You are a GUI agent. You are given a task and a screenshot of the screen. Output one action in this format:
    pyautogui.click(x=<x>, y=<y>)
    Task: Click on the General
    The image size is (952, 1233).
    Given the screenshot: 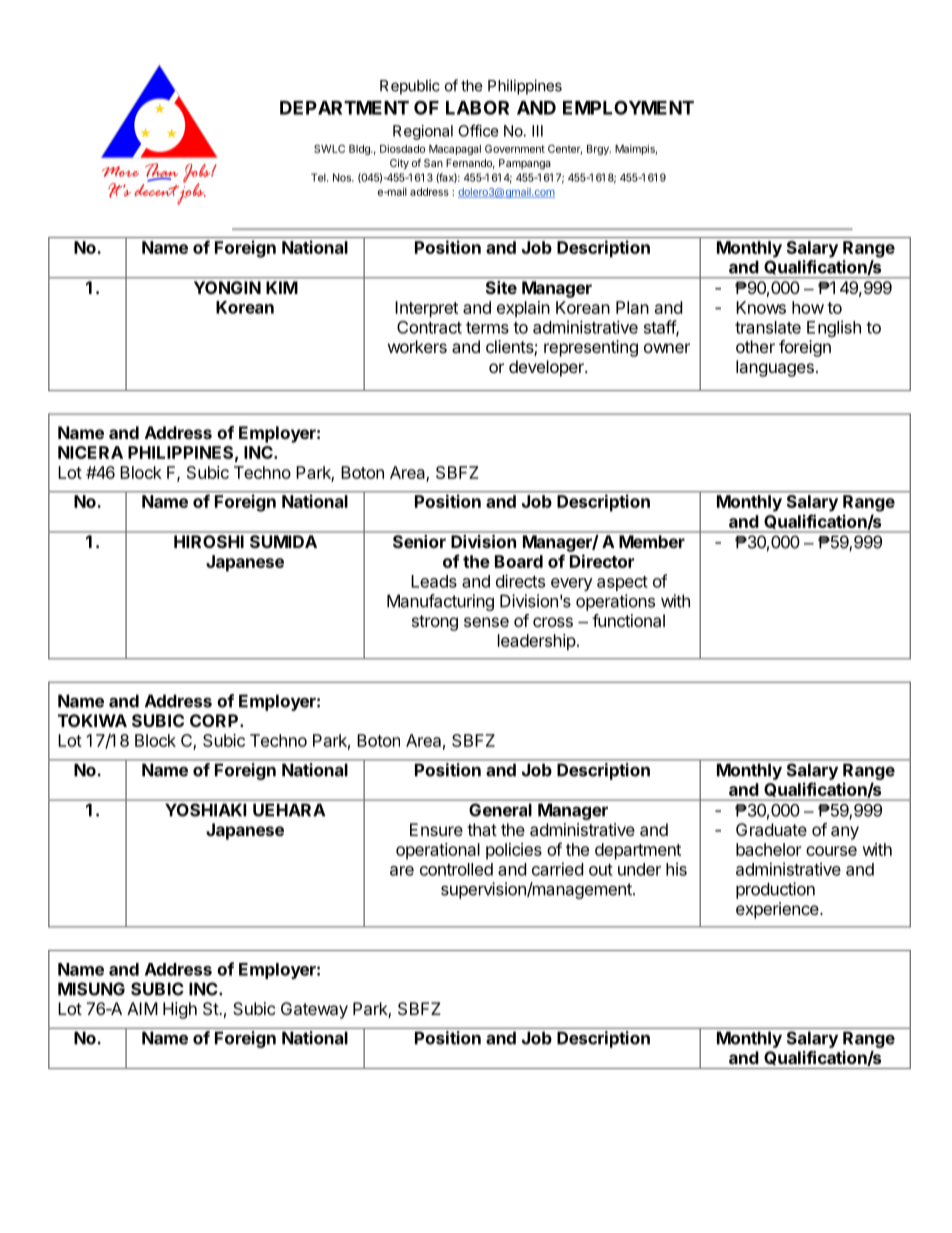 What is the action you would take?
    pyautogui.click(x=500, y=810)
